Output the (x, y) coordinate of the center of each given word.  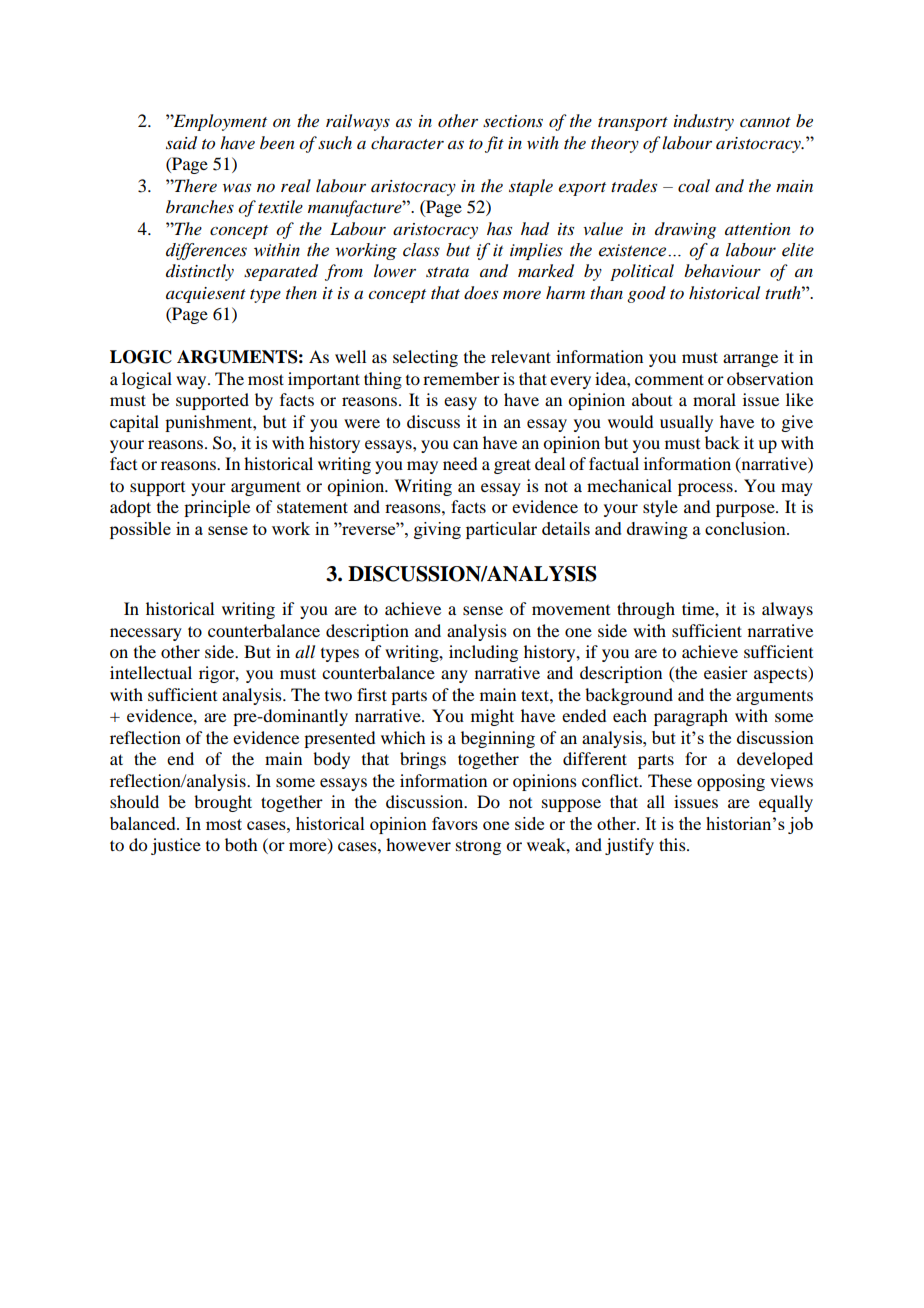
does (481, 293)
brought (223, 803)
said (181, 143)
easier (726, 672)
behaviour (722, 270)
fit (494, 144)
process (706, 489)
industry (704, 122)
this (673, 844)
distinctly (200, 272)
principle (217, 508)
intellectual (151, 672)
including (483, 653)
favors (455, 823)
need (460, 463)
